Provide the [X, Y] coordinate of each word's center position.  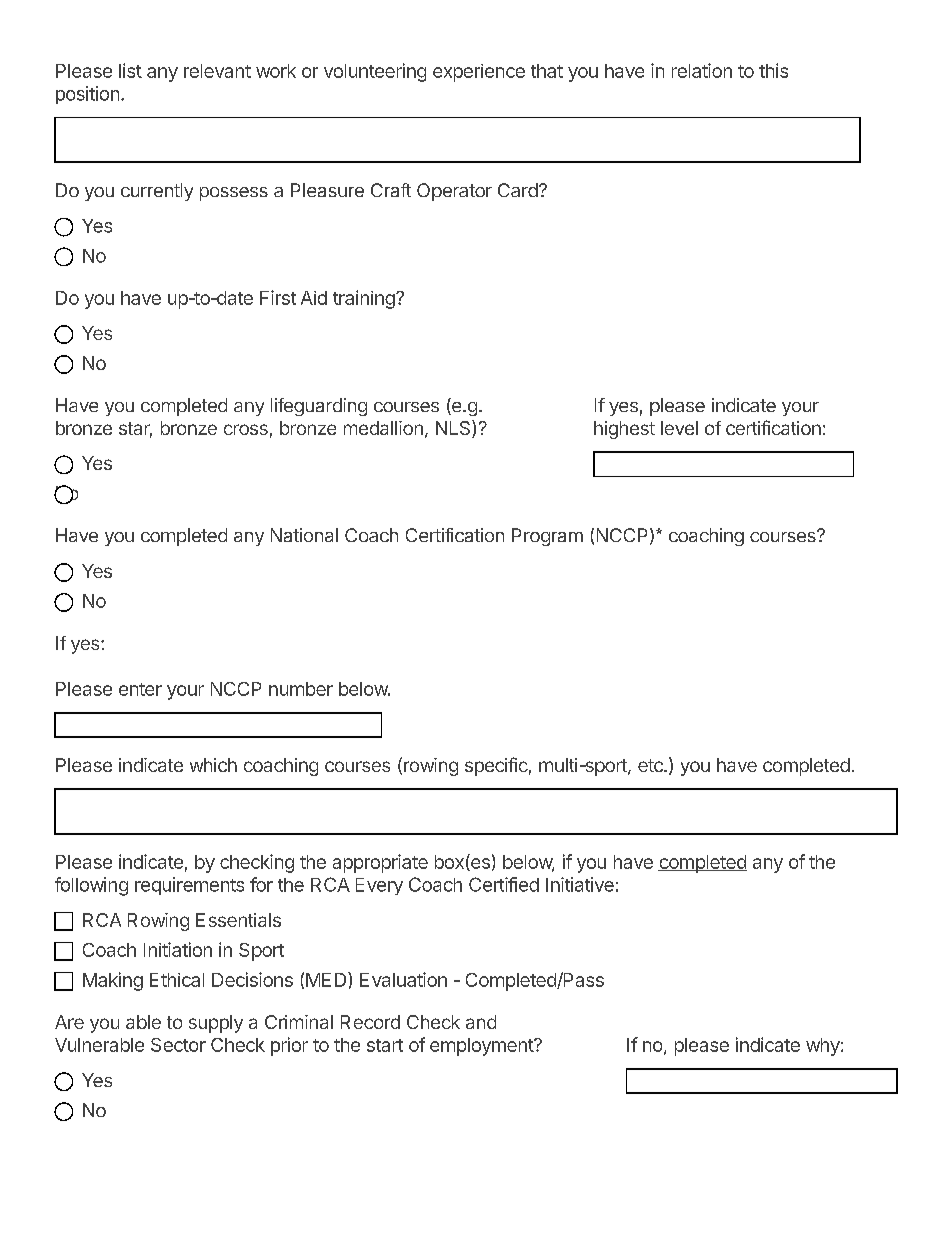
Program [547, 537]
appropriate [380, 863]
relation [702, 70]
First [278, 297]
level [679, 428]
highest [624, 430]
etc [651, 765]
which [213, 765]
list [130, 70]
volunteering [375, 72]
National [304, 535]
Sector [178, 1045]
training [365, 299]
